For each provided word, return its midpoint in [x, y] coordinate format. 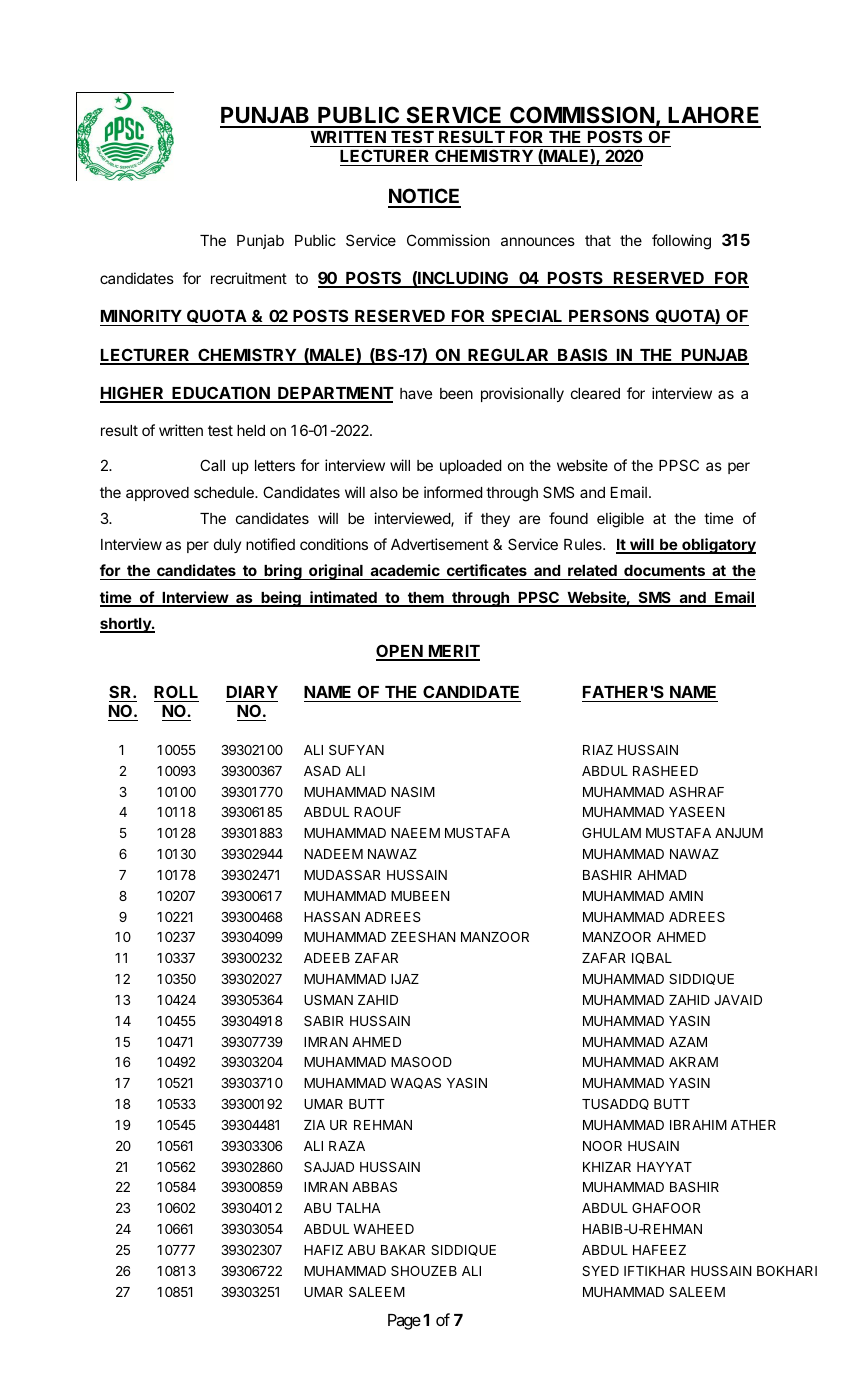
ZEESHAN [423, 937]
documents [664, 572]
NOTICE [424, 197]
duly [227, 546]
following [681, 242]
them [425, 599]
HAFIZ [323, 1250]
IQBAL [652, 958]
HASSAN [332, 917]
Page [404, 1322]
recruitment [249, 278]
